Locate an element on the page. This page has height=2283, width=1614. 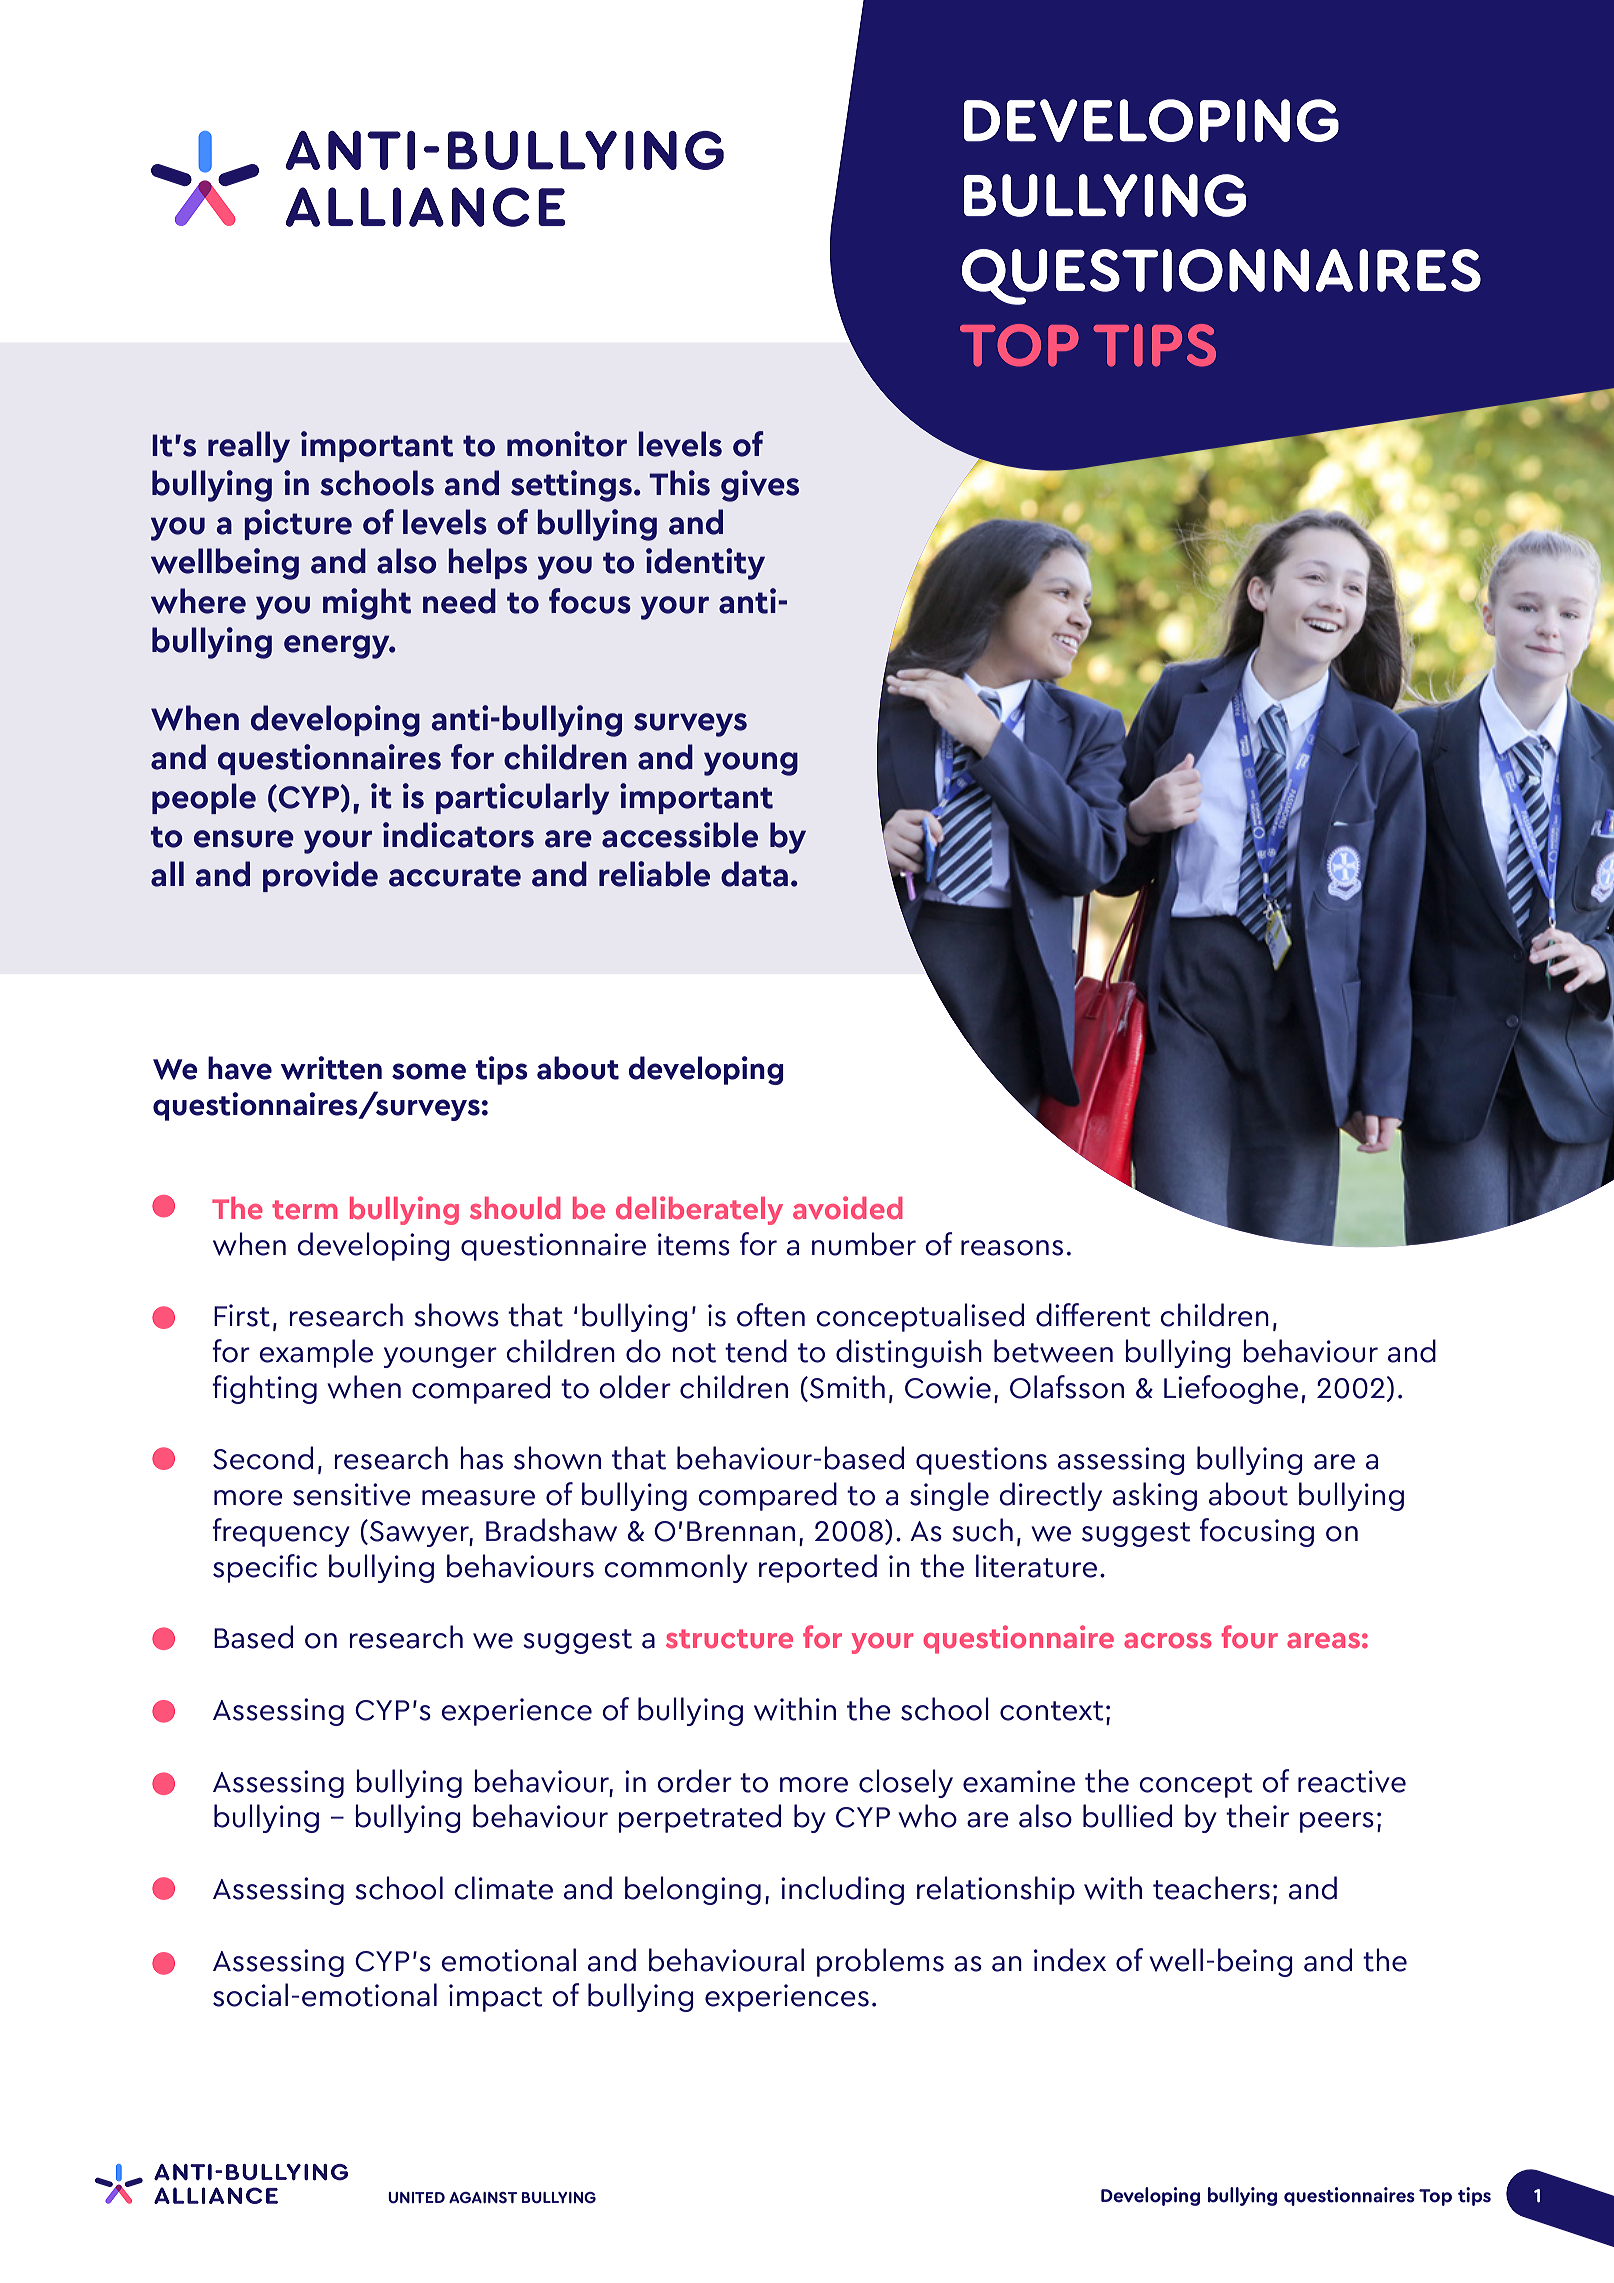
picture is located at coordinates (298, 524).
